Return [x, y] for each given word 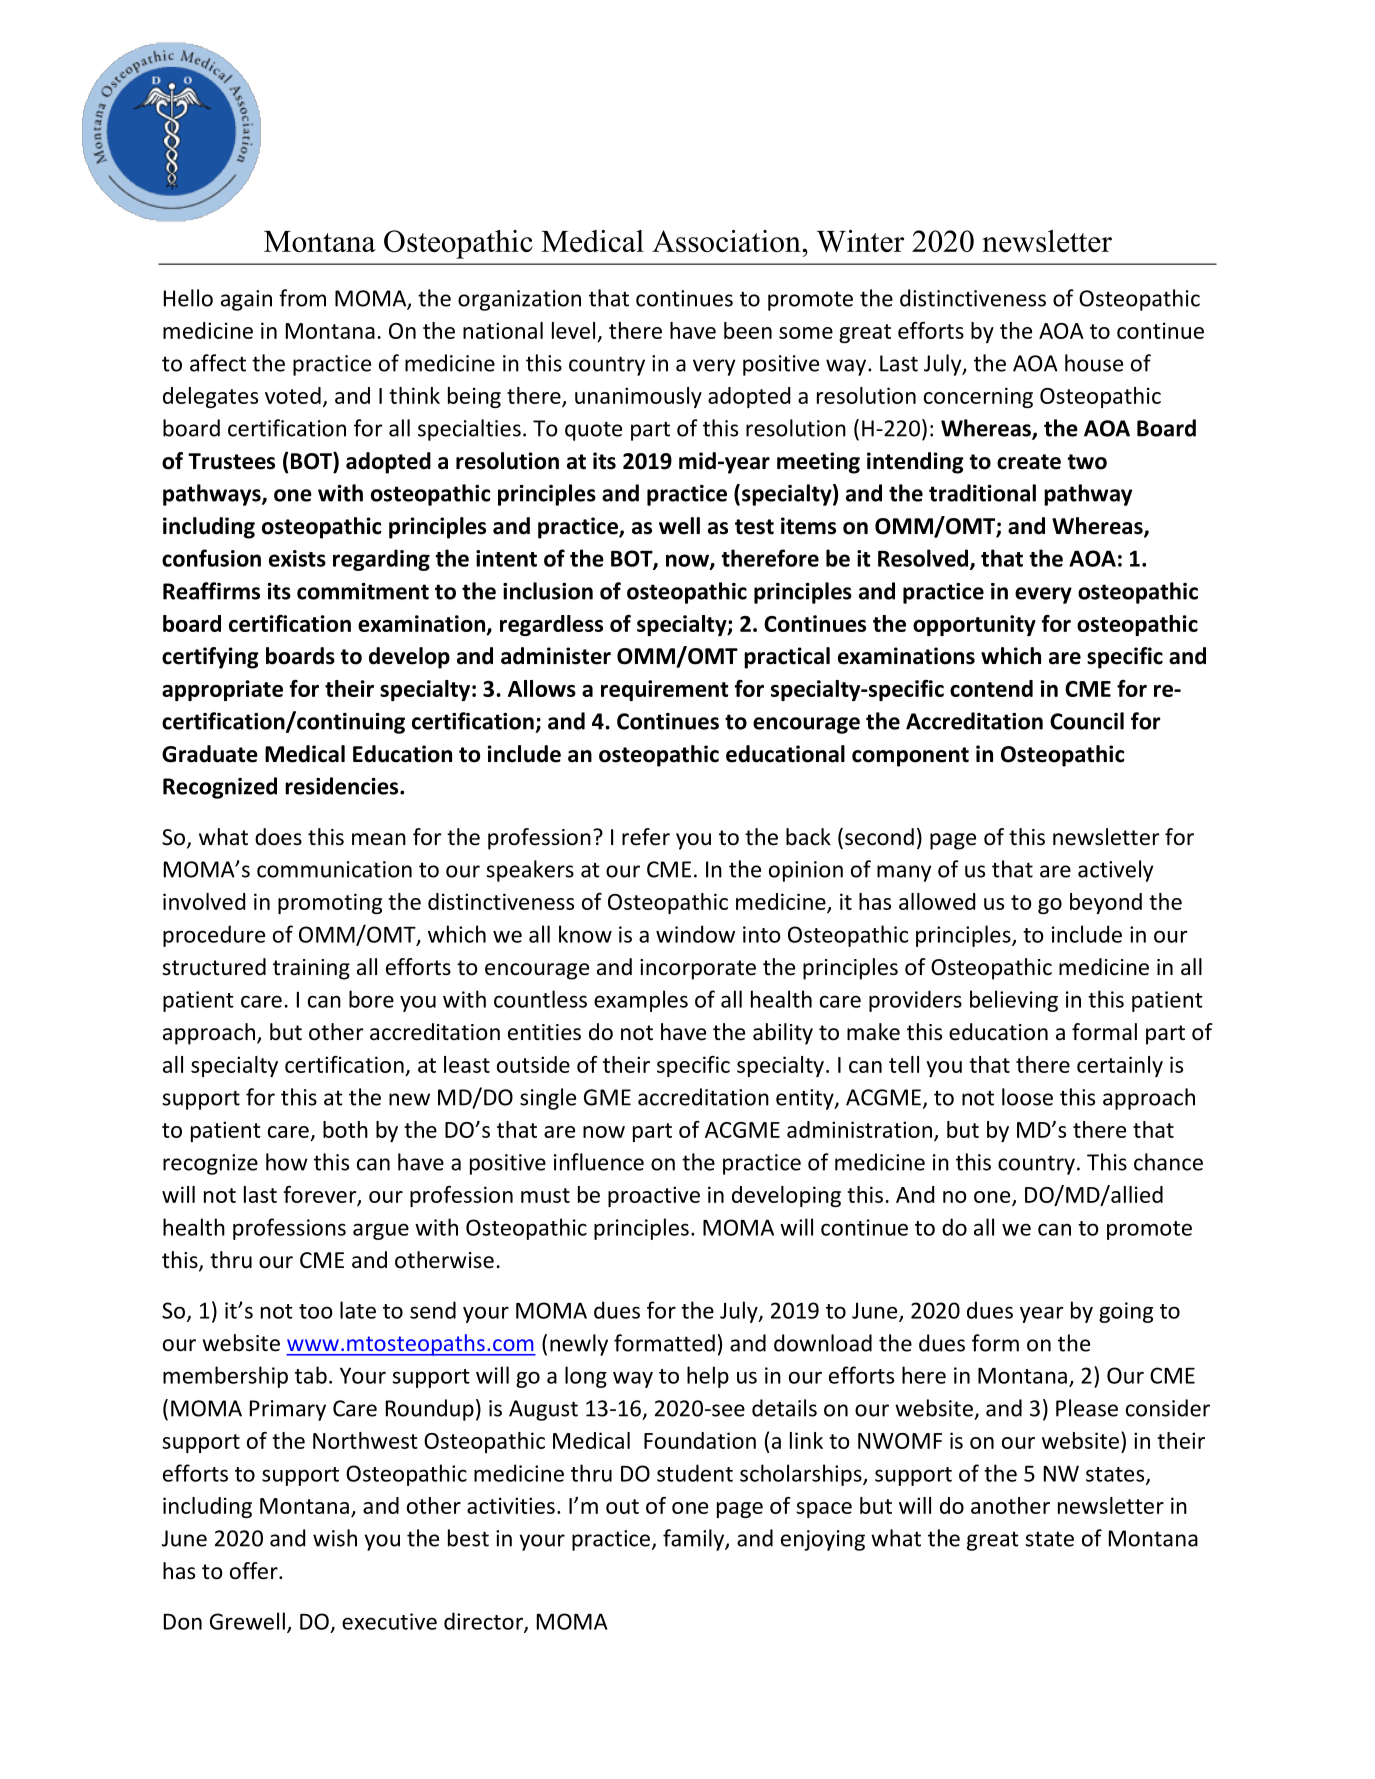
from [302, 298]
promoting [330, 903]
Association [727, 241]
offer [255, 1571]
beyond [1106, 903]
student [695, 1473]
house [1094, 363]
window [695, 934]
